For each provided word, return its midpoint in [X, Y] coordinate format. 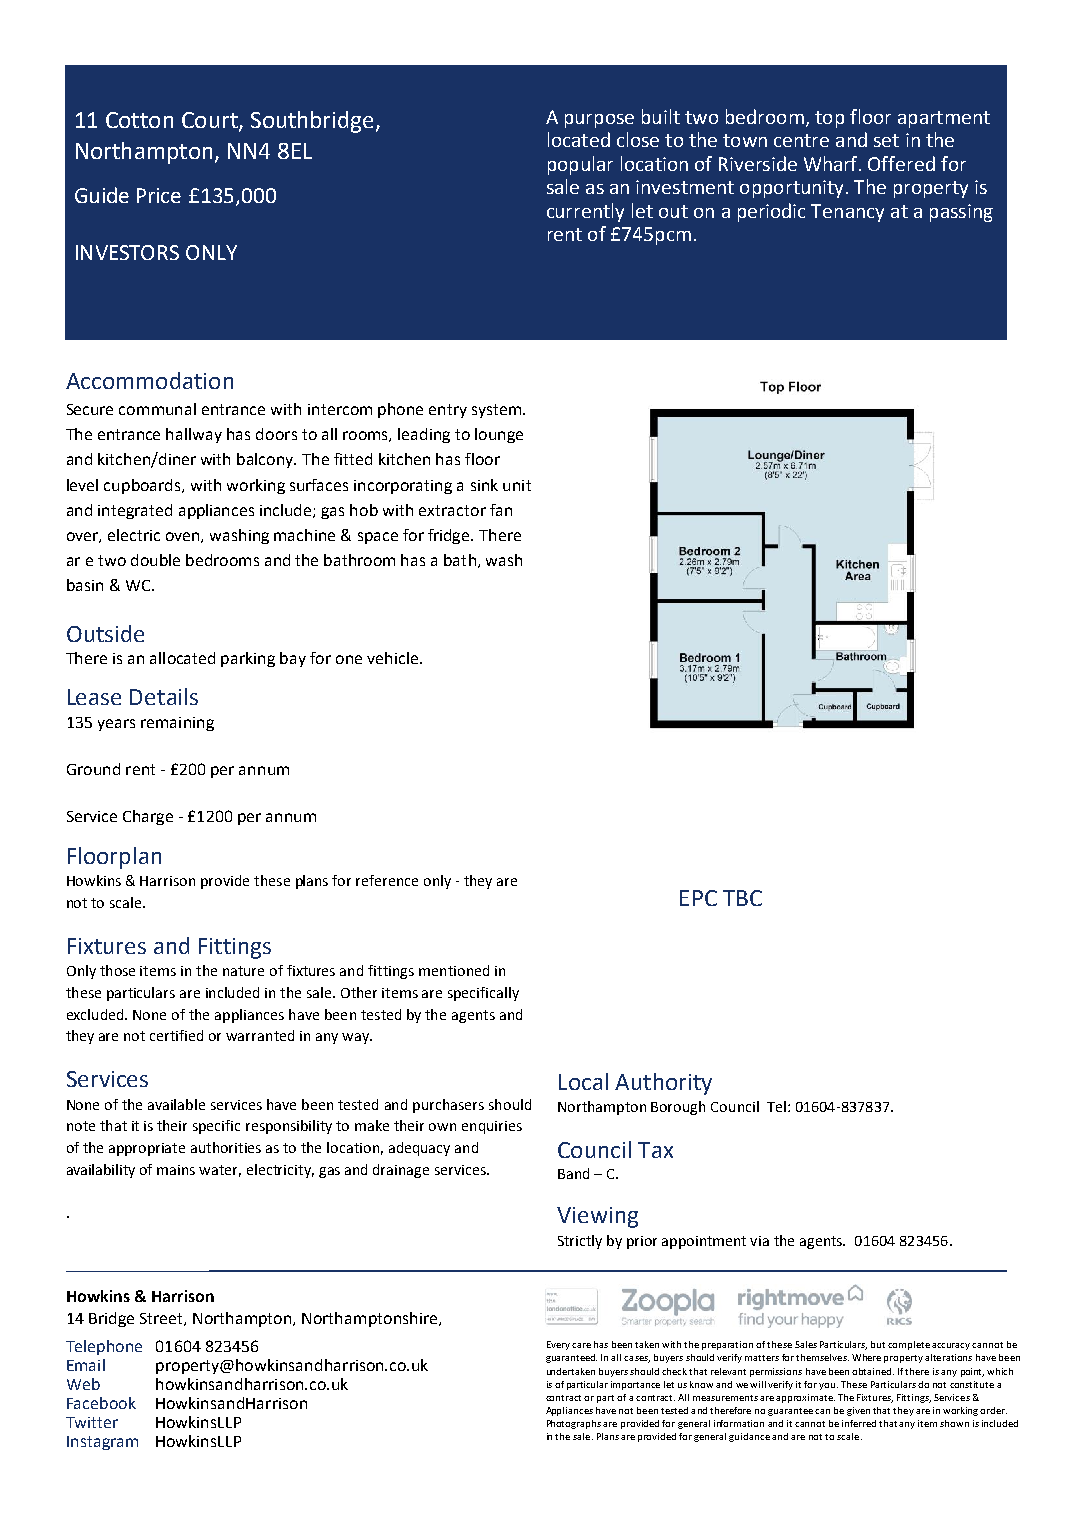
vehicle [392, 658]
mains [176, 1170]
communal [157, 409]
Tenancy [847, 213]
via [759, 1241]
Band [573, 1173]
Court [211, 121]
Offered [901, 163]
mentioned [454, 970]
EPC [698, 898]
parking [248, 659]
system [498, 411]
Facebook [101, 1403]
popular [580, 165]
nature [243, 971]
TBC [742, 898]
